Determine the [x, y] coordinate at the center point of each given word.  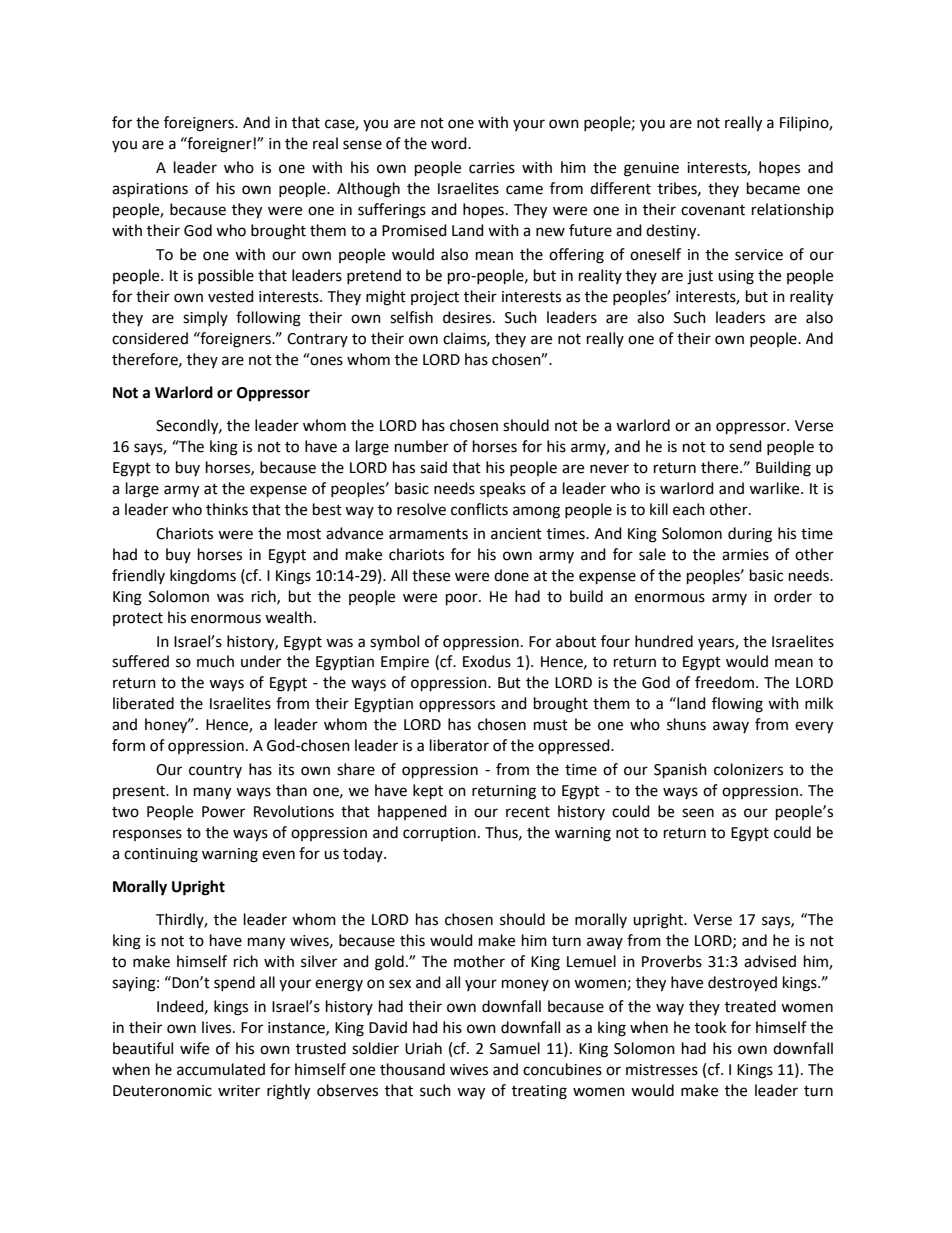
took [710, 1027]
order [793, 596]
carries [492, 168]
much [215, 661]
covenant [713, 210]
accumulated [221, 1069]
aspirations [150, 190]
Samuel [515, 1048]
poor [463, 599]
